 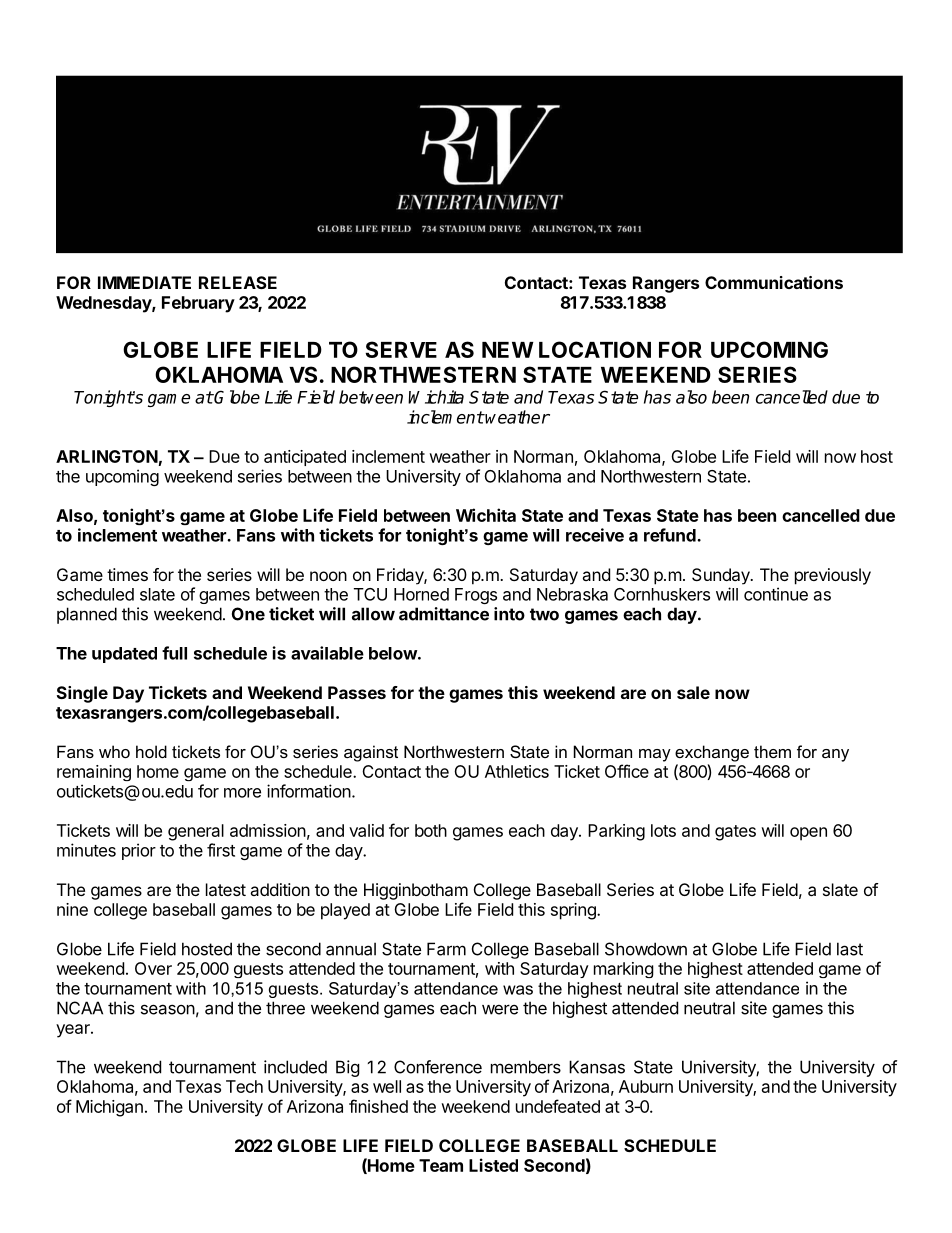 I want to click on Team, so click(x=441, y=1165).
